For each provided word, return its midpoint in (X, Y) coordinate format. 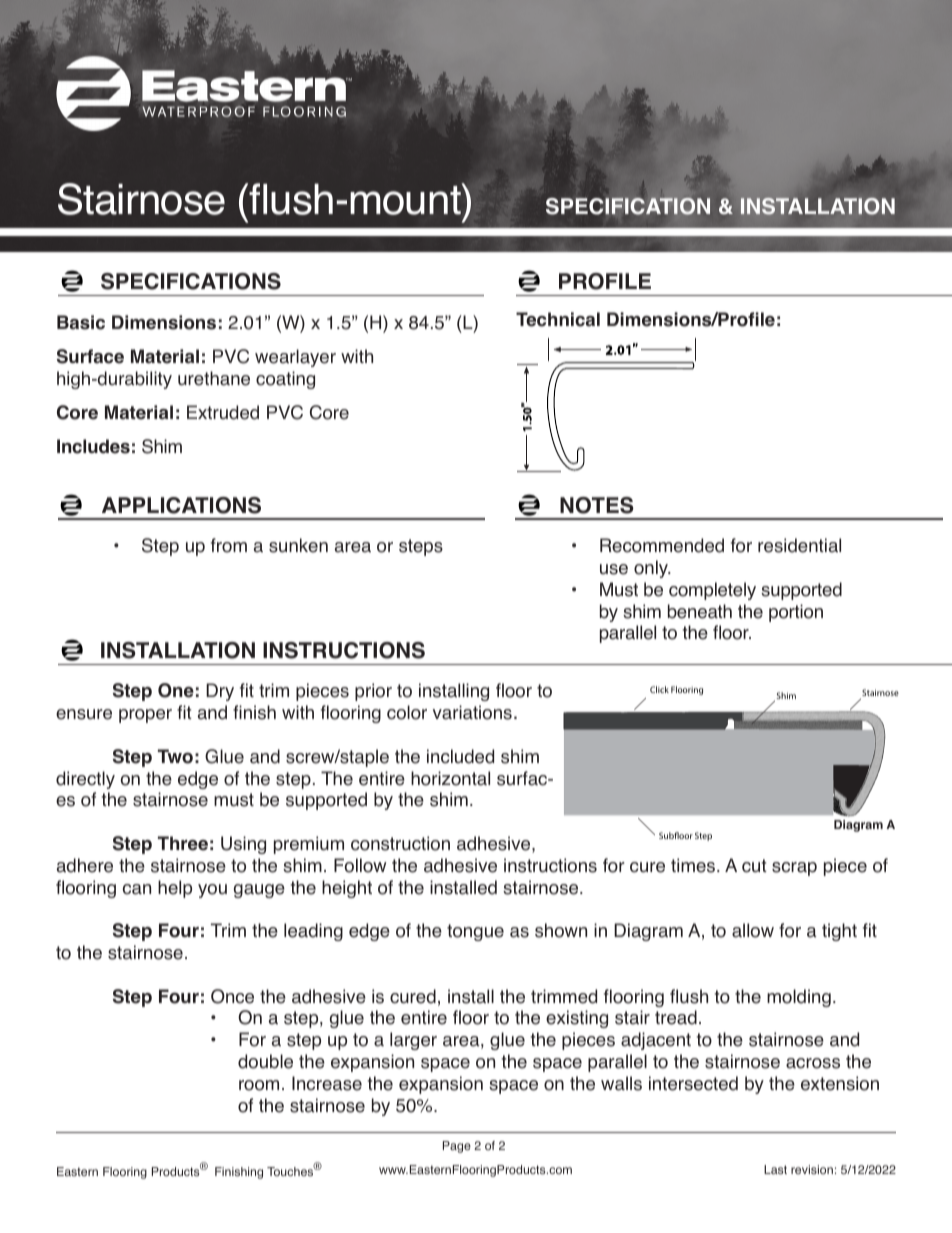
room (259, 1085)
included (460, 756)
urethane (214, 378)
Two (175, 756)
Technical (558, 319)
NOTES (597, 505)
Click (659, 689)
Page (457, 1147)
